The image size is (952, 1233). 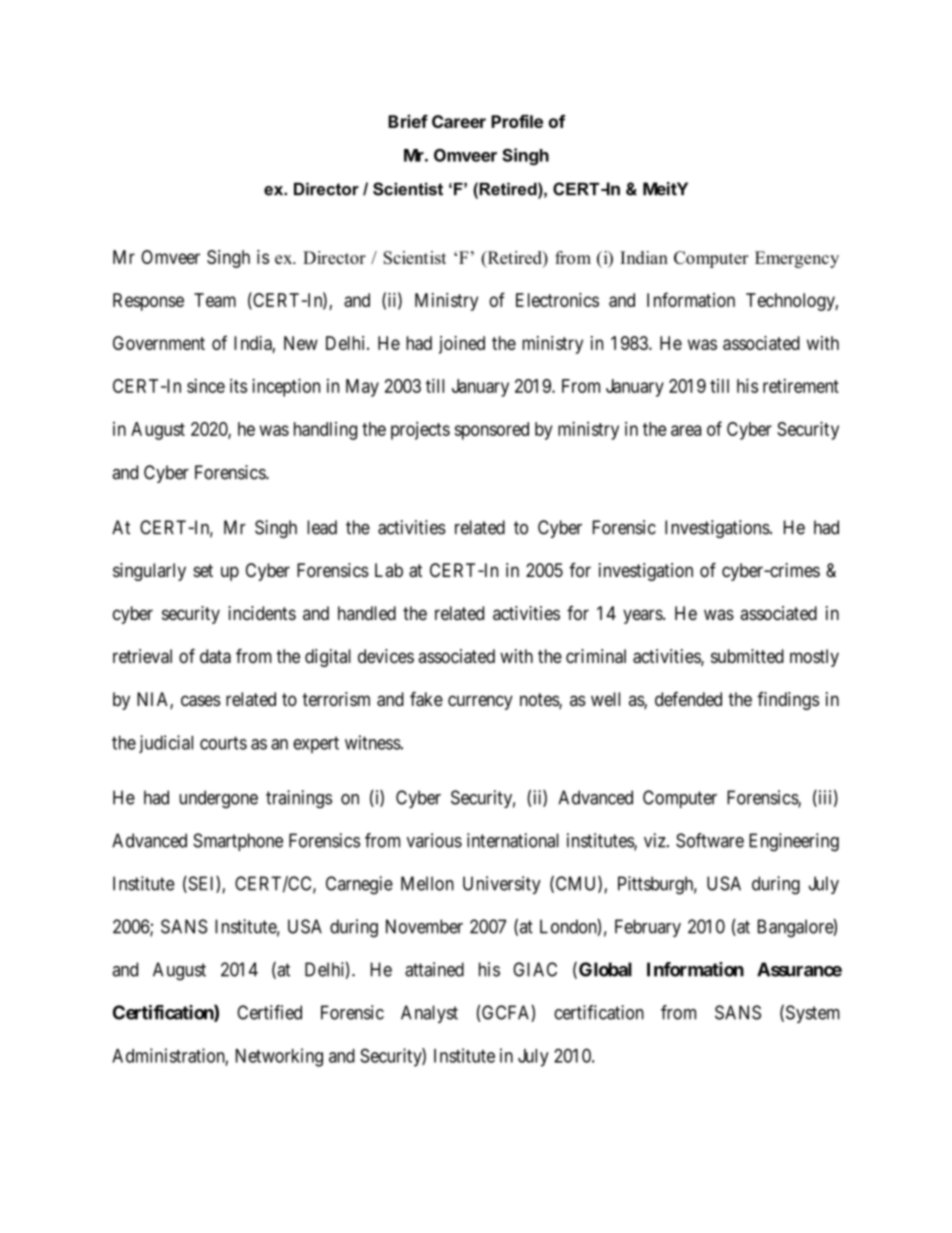 I want to click on undergone, so click(x=218, y=799).
